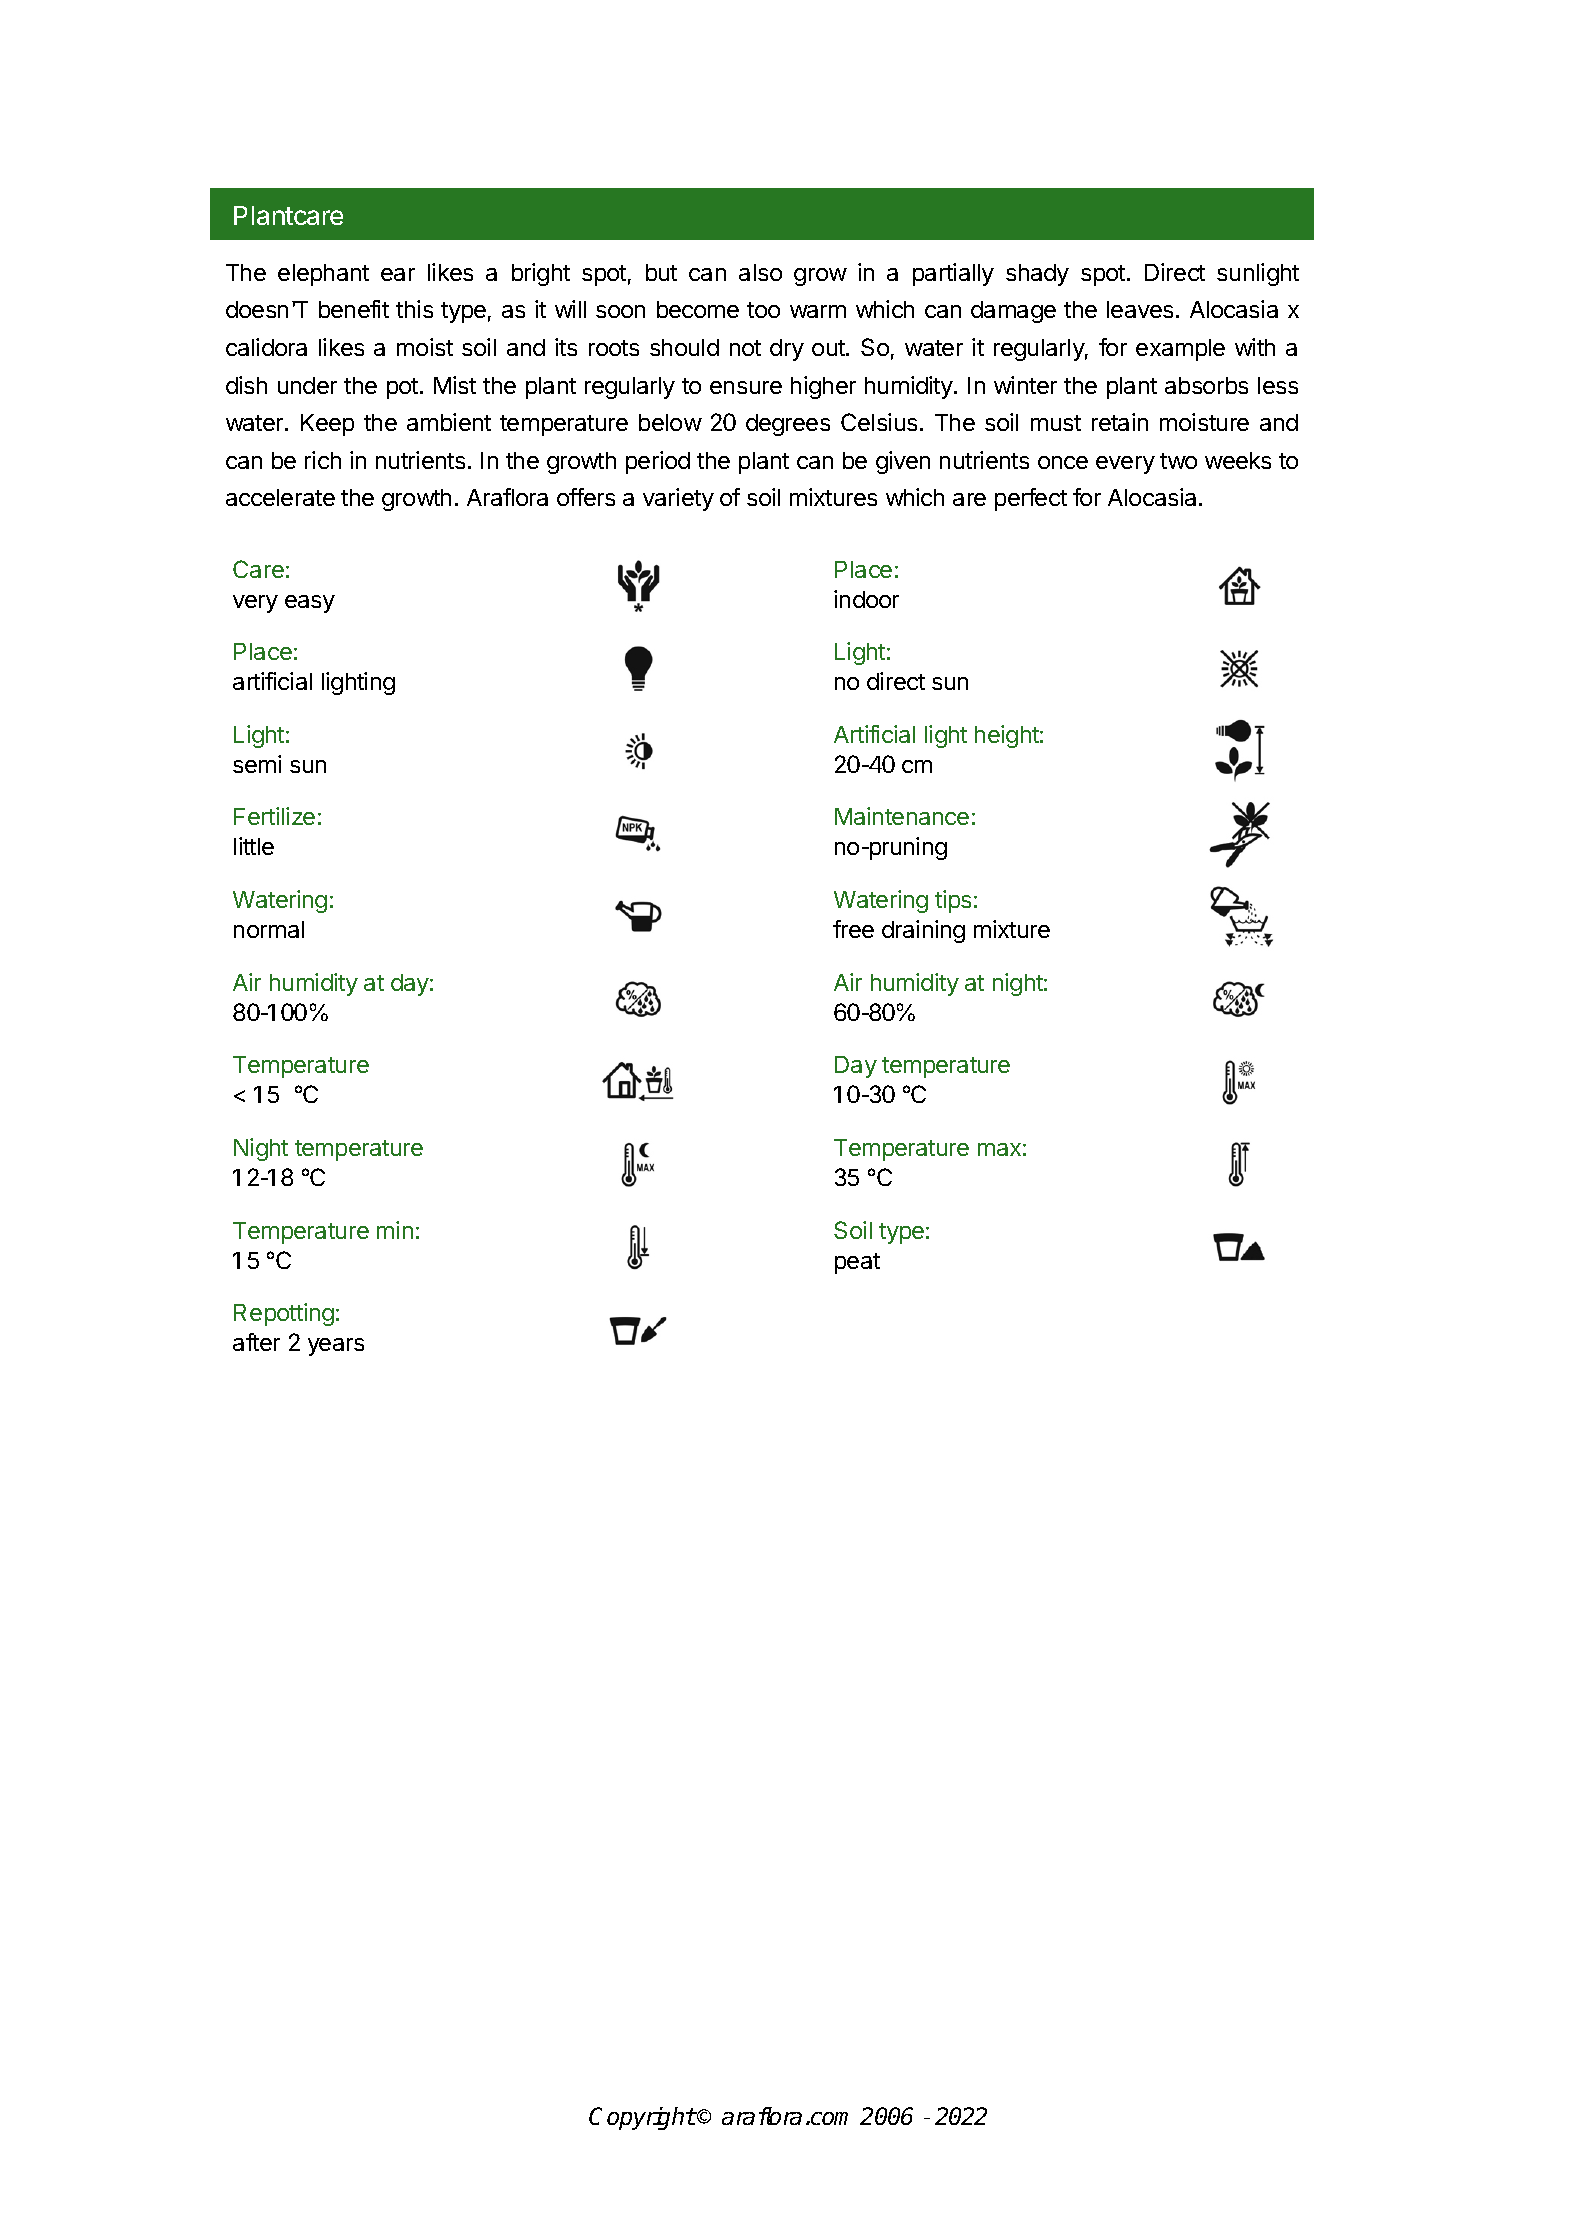 The width and height of the screenshot is (1577, 2231). I want to click on too, so click(763, 310).
